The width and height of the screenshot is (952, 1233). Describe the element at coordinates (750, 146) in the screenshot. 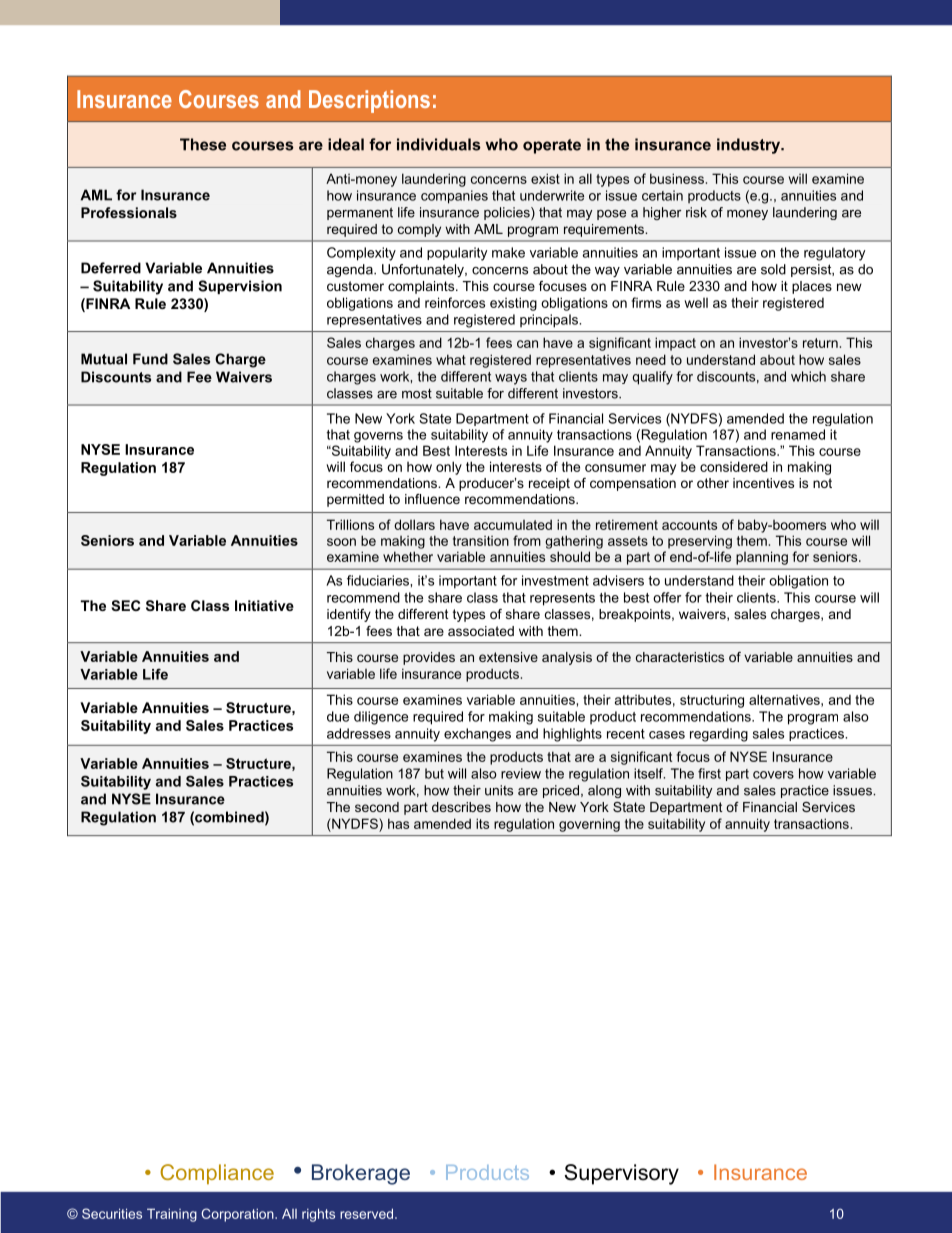

I see `industry` at that location.
